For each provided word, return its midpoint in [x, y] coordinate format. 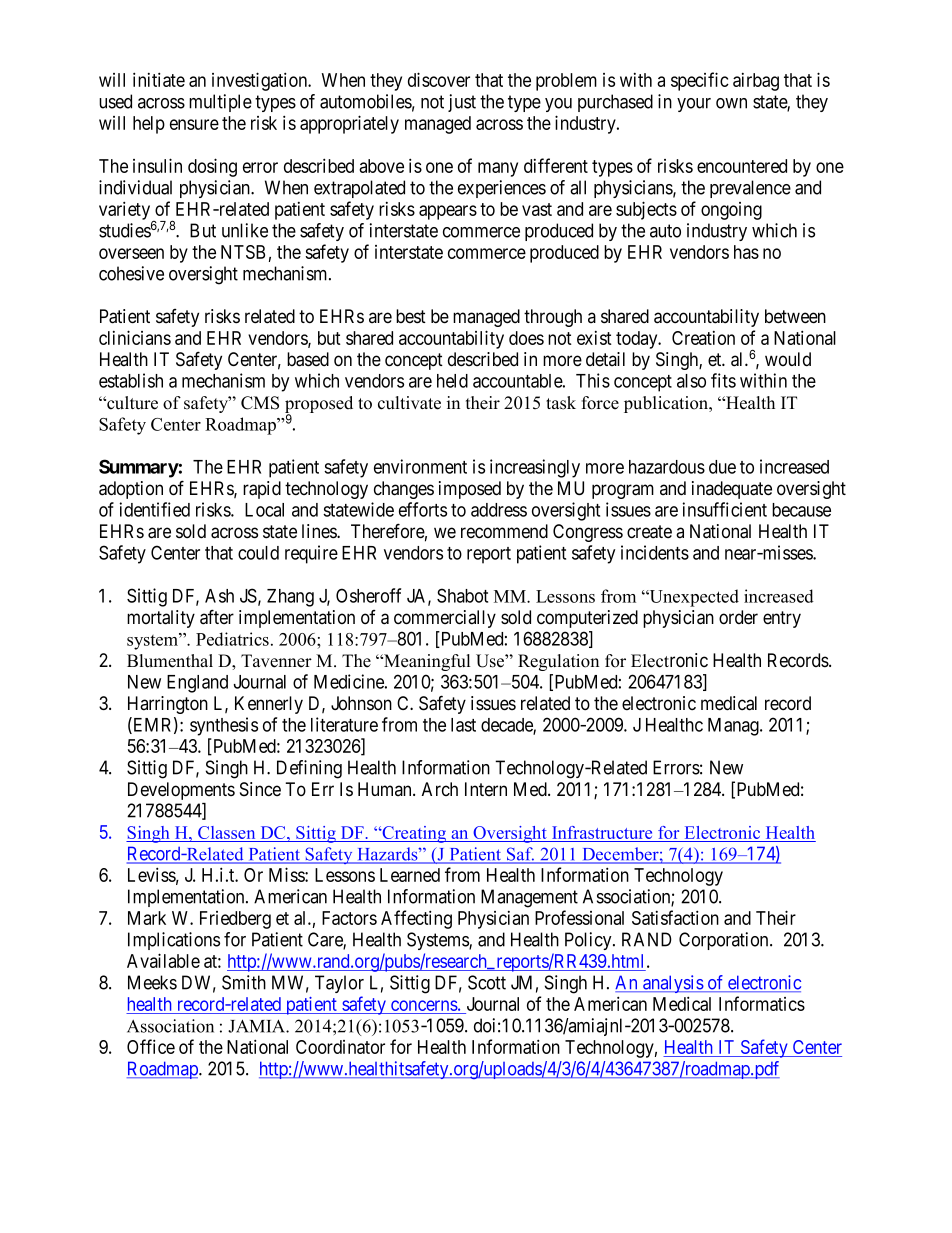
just [462, 103]
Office [151, 1046]
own [731, 103]
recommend [504, 531]
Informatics [762, 1003]
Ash [219, 596]
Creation [703, 338]
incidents [655, 552]
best [411, 316]
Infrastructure [602, 834]
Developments [181, 791]
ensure [194, 124]
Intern [486, 789]
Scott [487, 982]
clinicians [135, 337]
